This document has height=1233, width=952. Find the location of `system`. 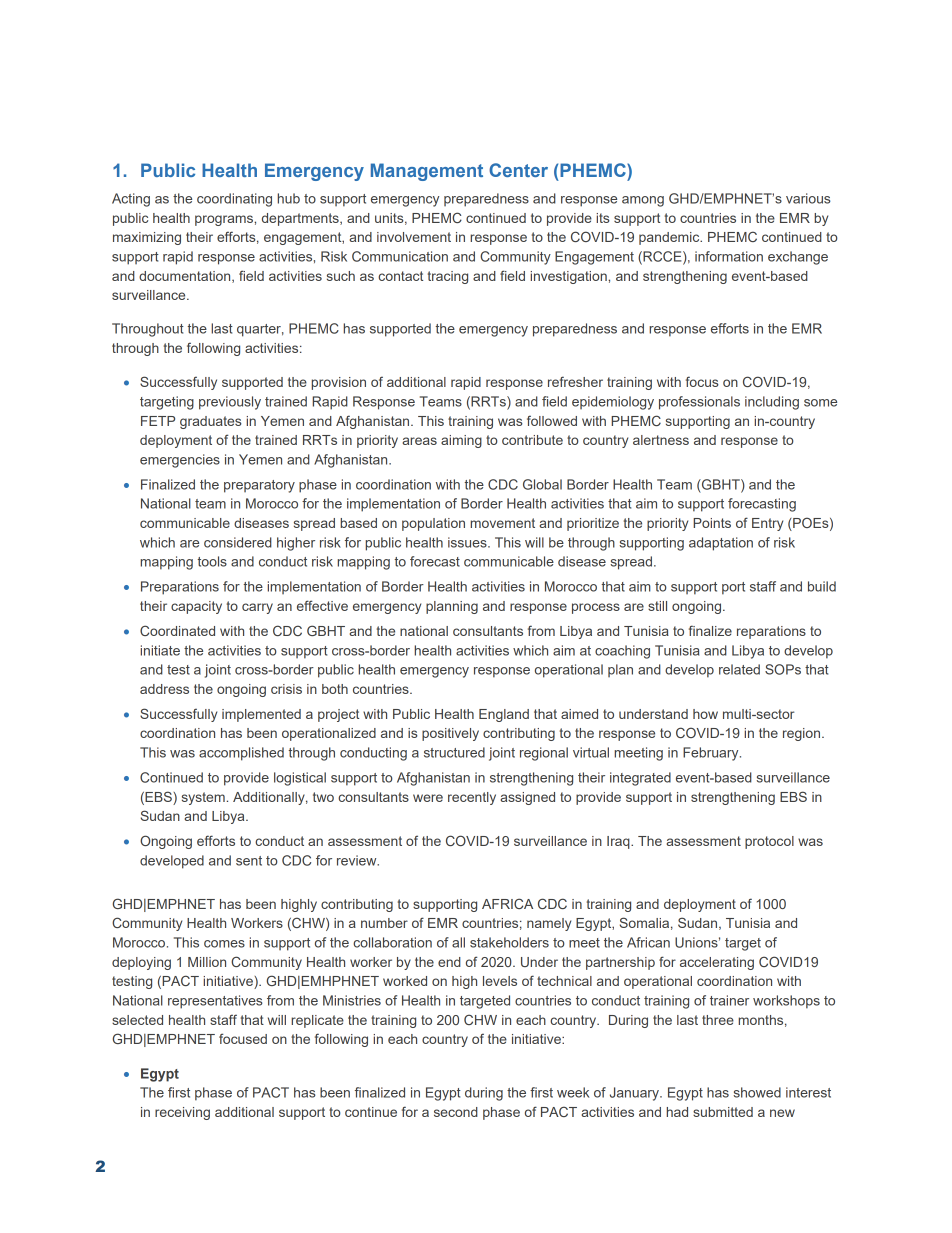

system is located at coordinates (203, 798).
